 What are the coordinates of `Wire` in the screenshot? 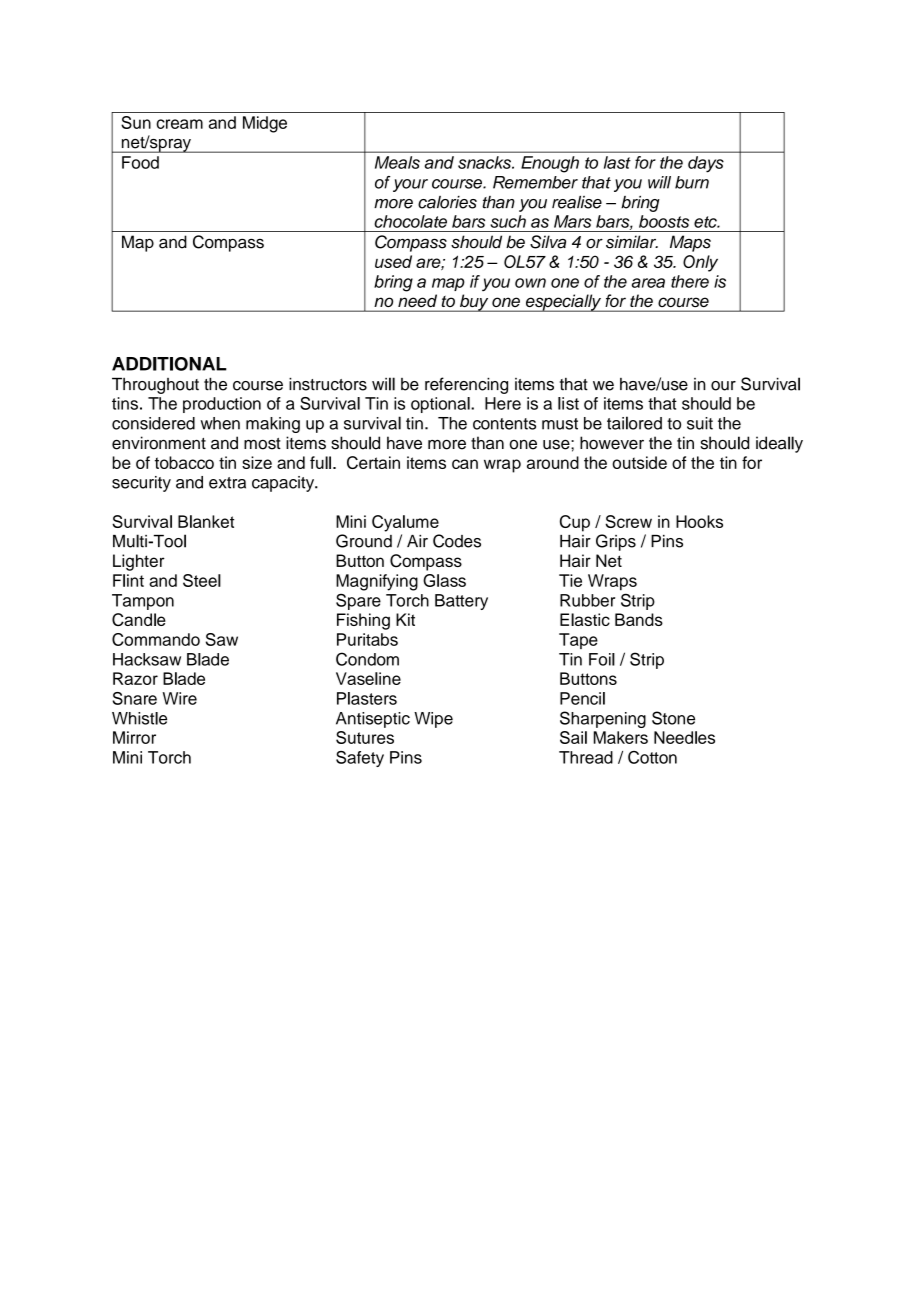 It's located at (180, 698).
